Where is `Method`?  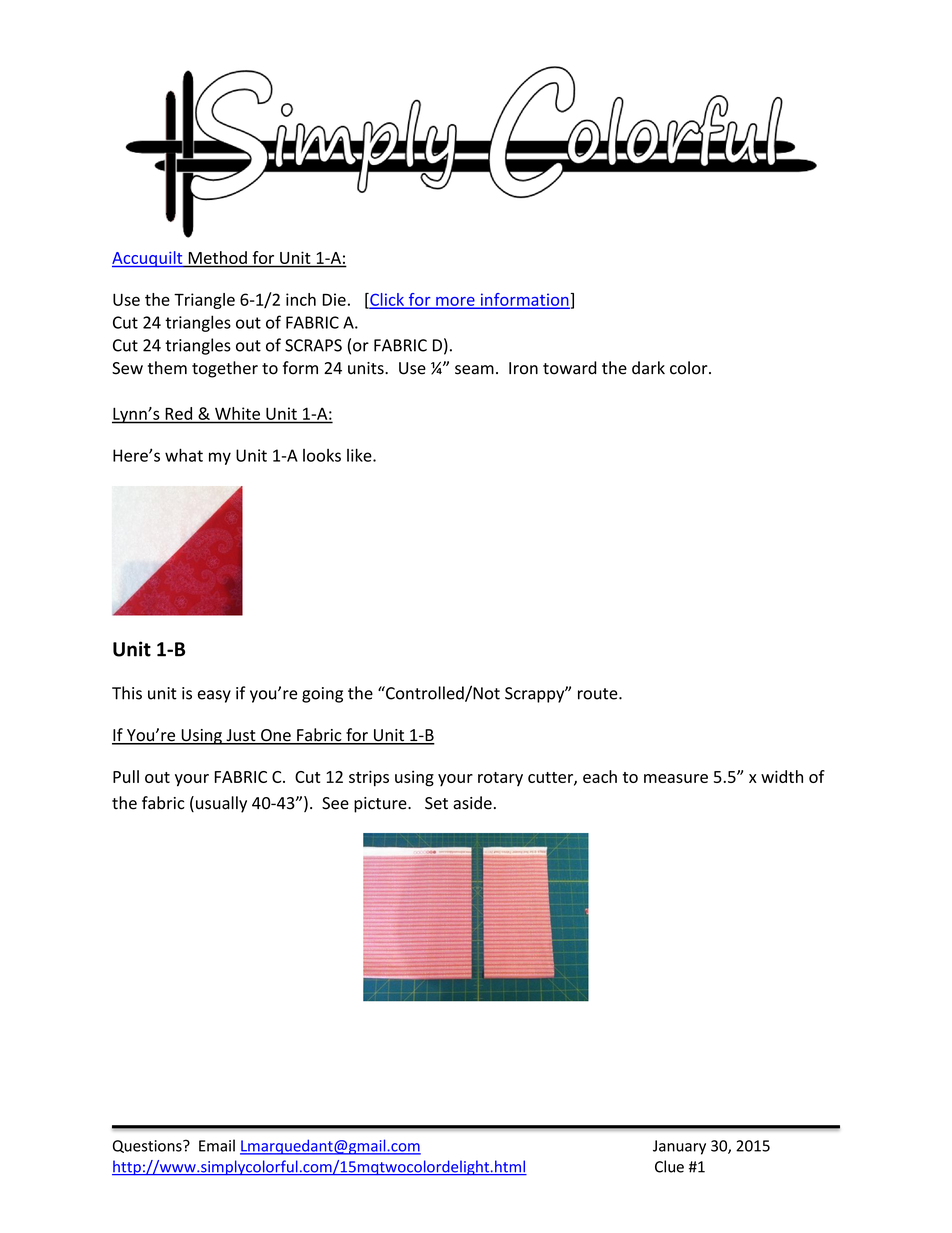 Method is located at coordinates (218, 257).
